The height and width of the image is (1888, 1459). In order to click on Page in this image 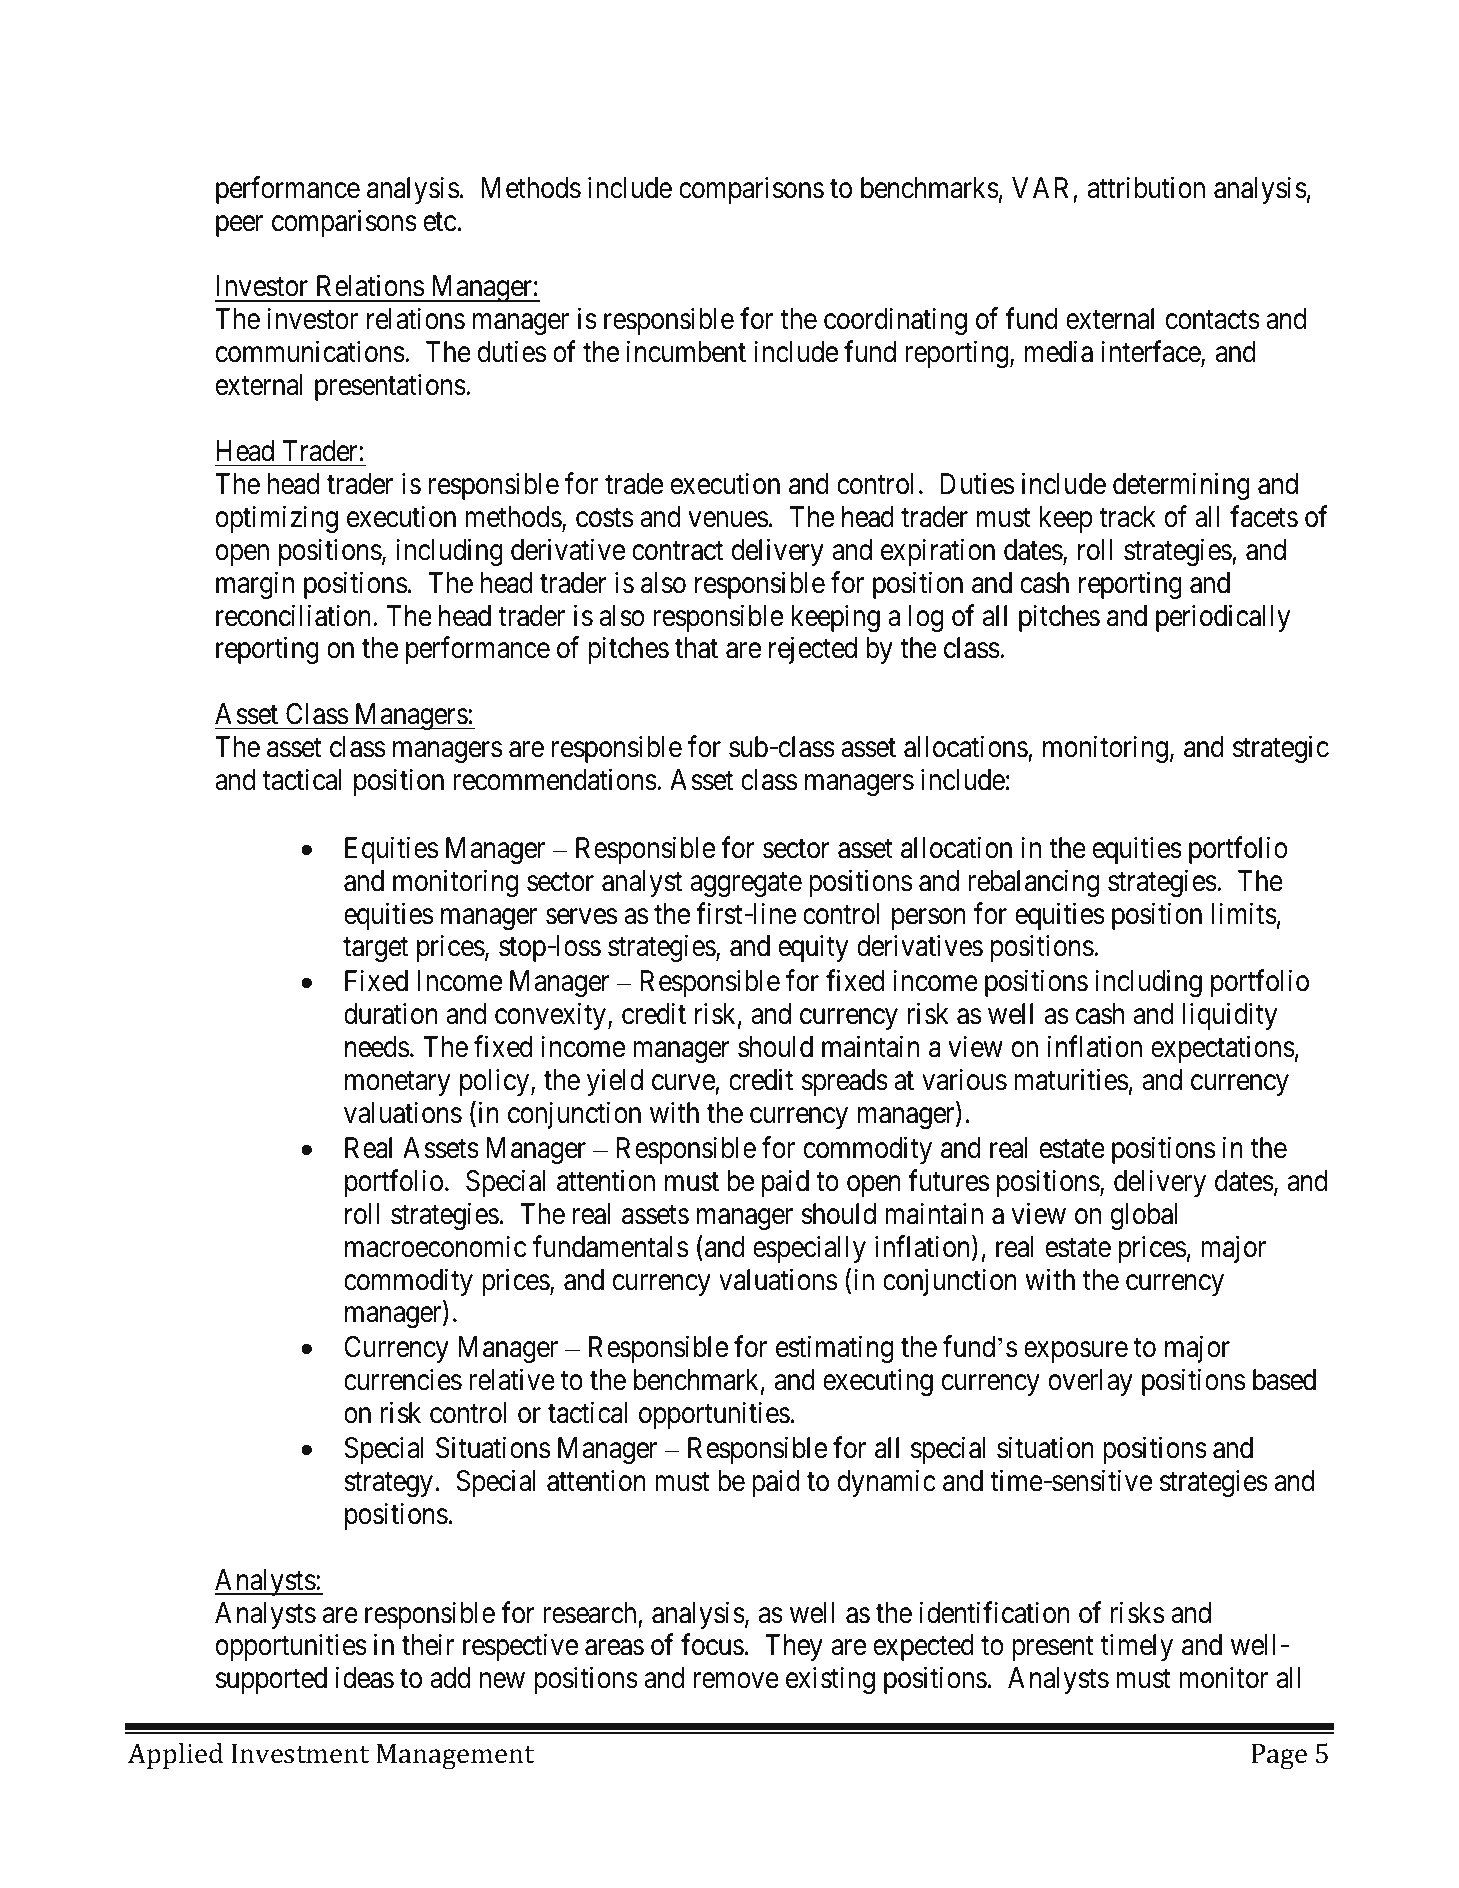, I will do `click(1279, 1757)`.
